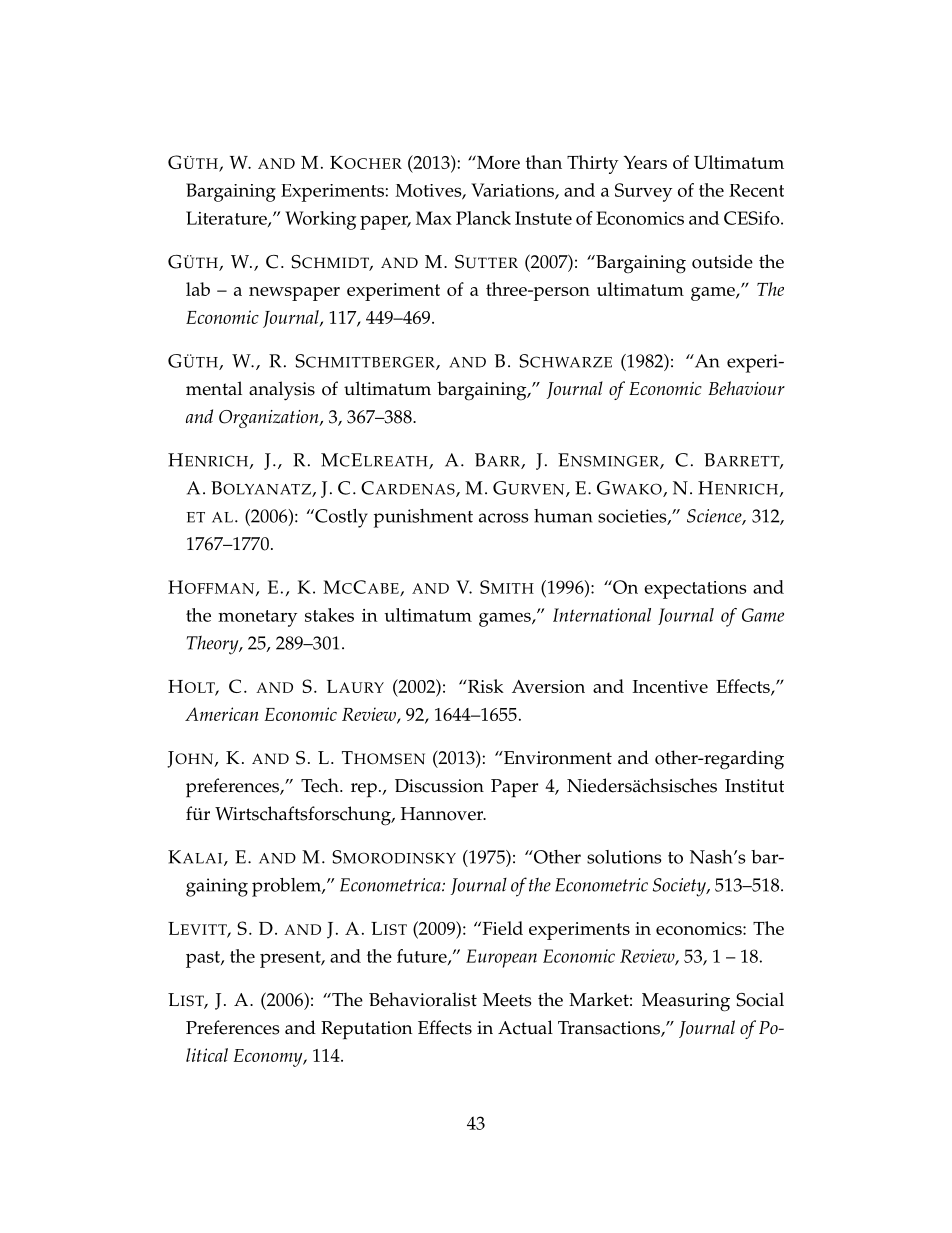 The height and width of the image is (1233, 952). Describe the element at coordinates (497, 162) in the image. I see `More` at that location.
